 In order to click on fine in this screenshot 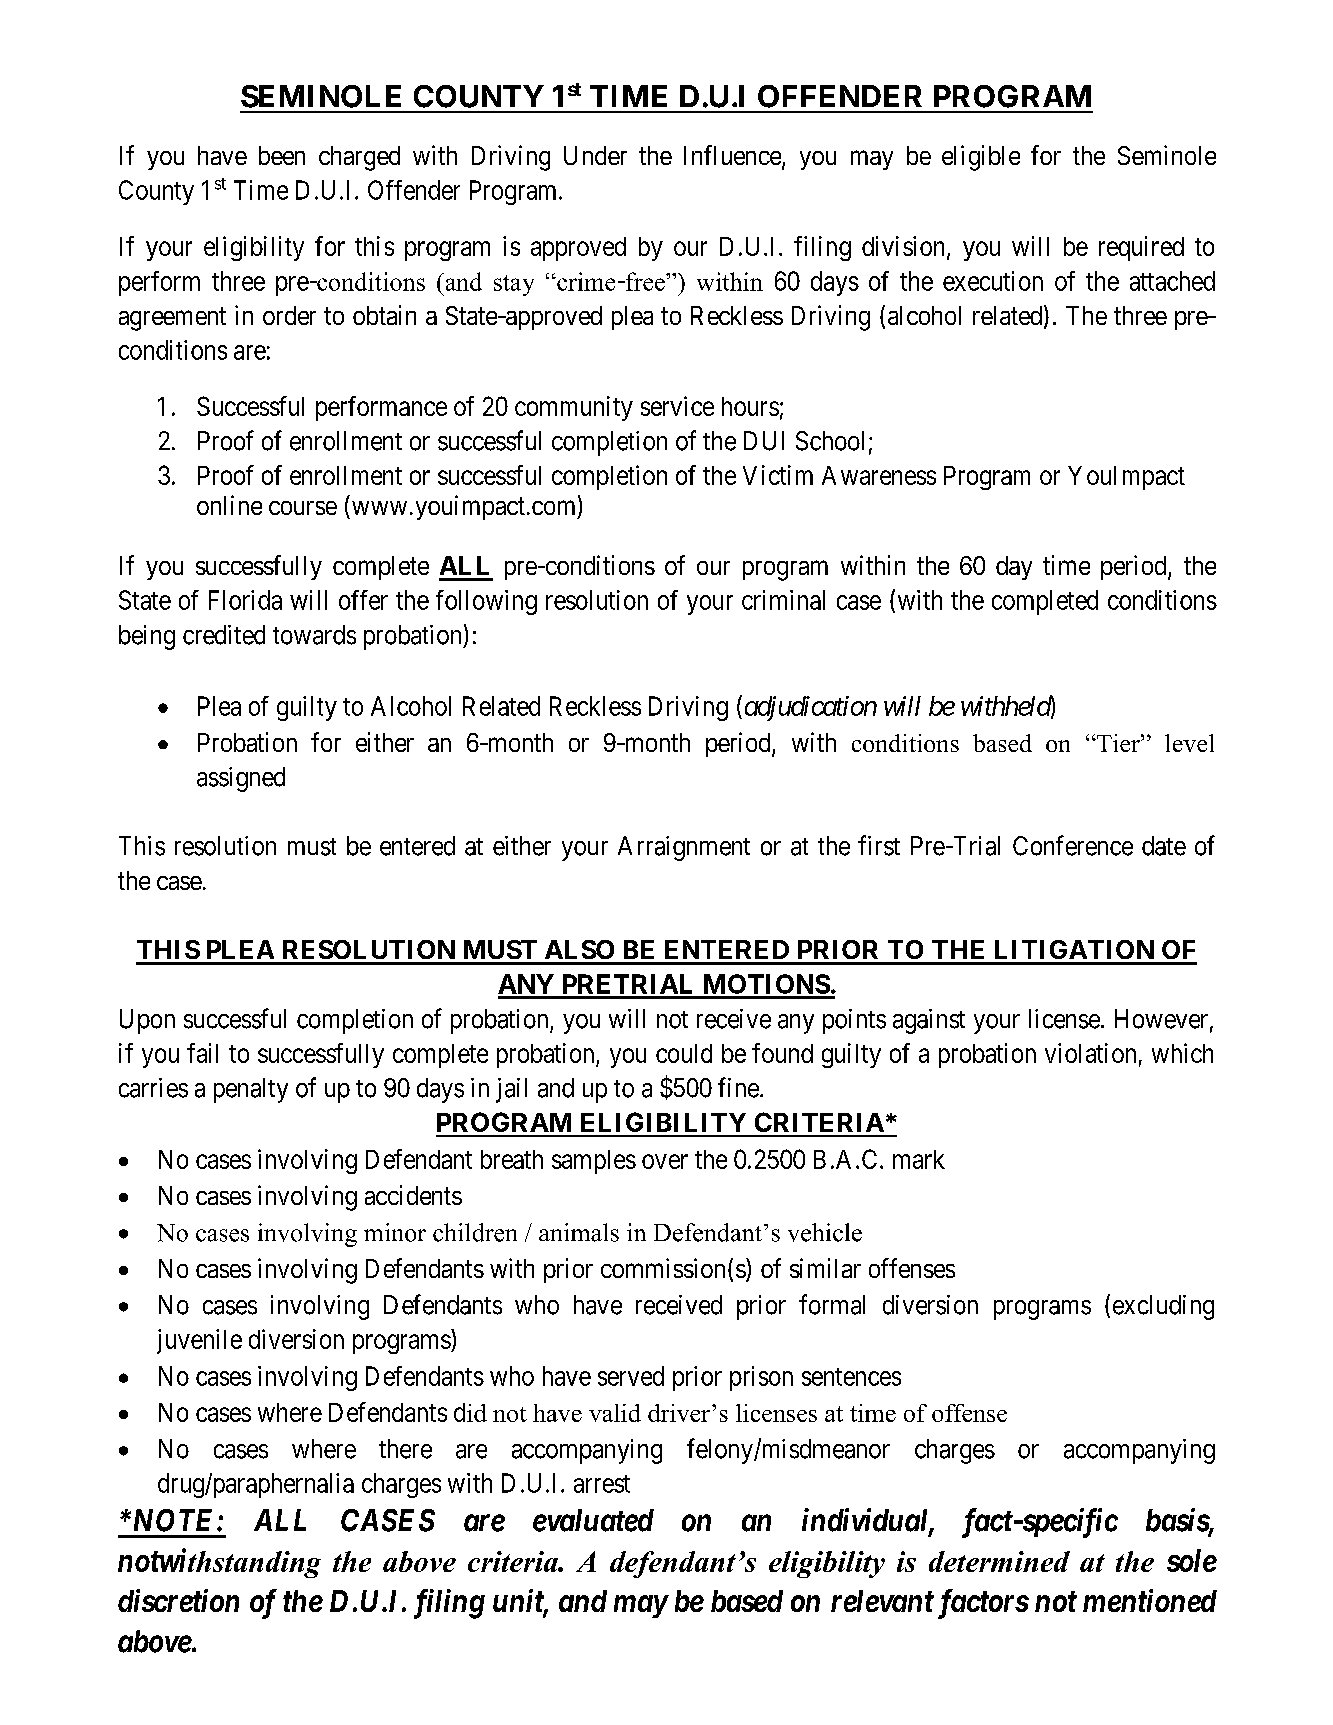, I will do `click(738, 1087)`.
